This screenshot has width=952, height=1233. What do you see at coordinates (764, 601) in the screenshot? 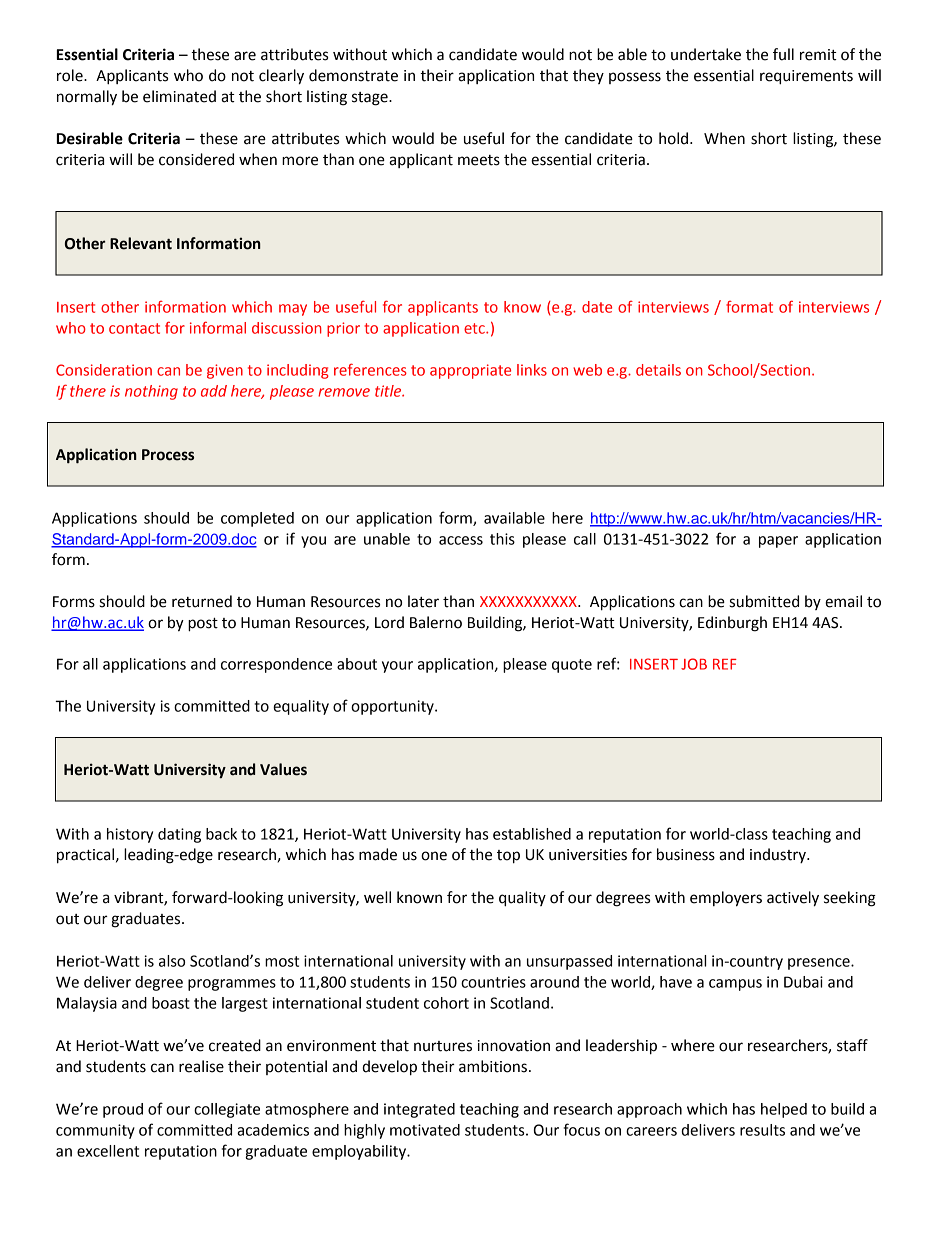
I see `submitted` at bounding box center [764, 601].
